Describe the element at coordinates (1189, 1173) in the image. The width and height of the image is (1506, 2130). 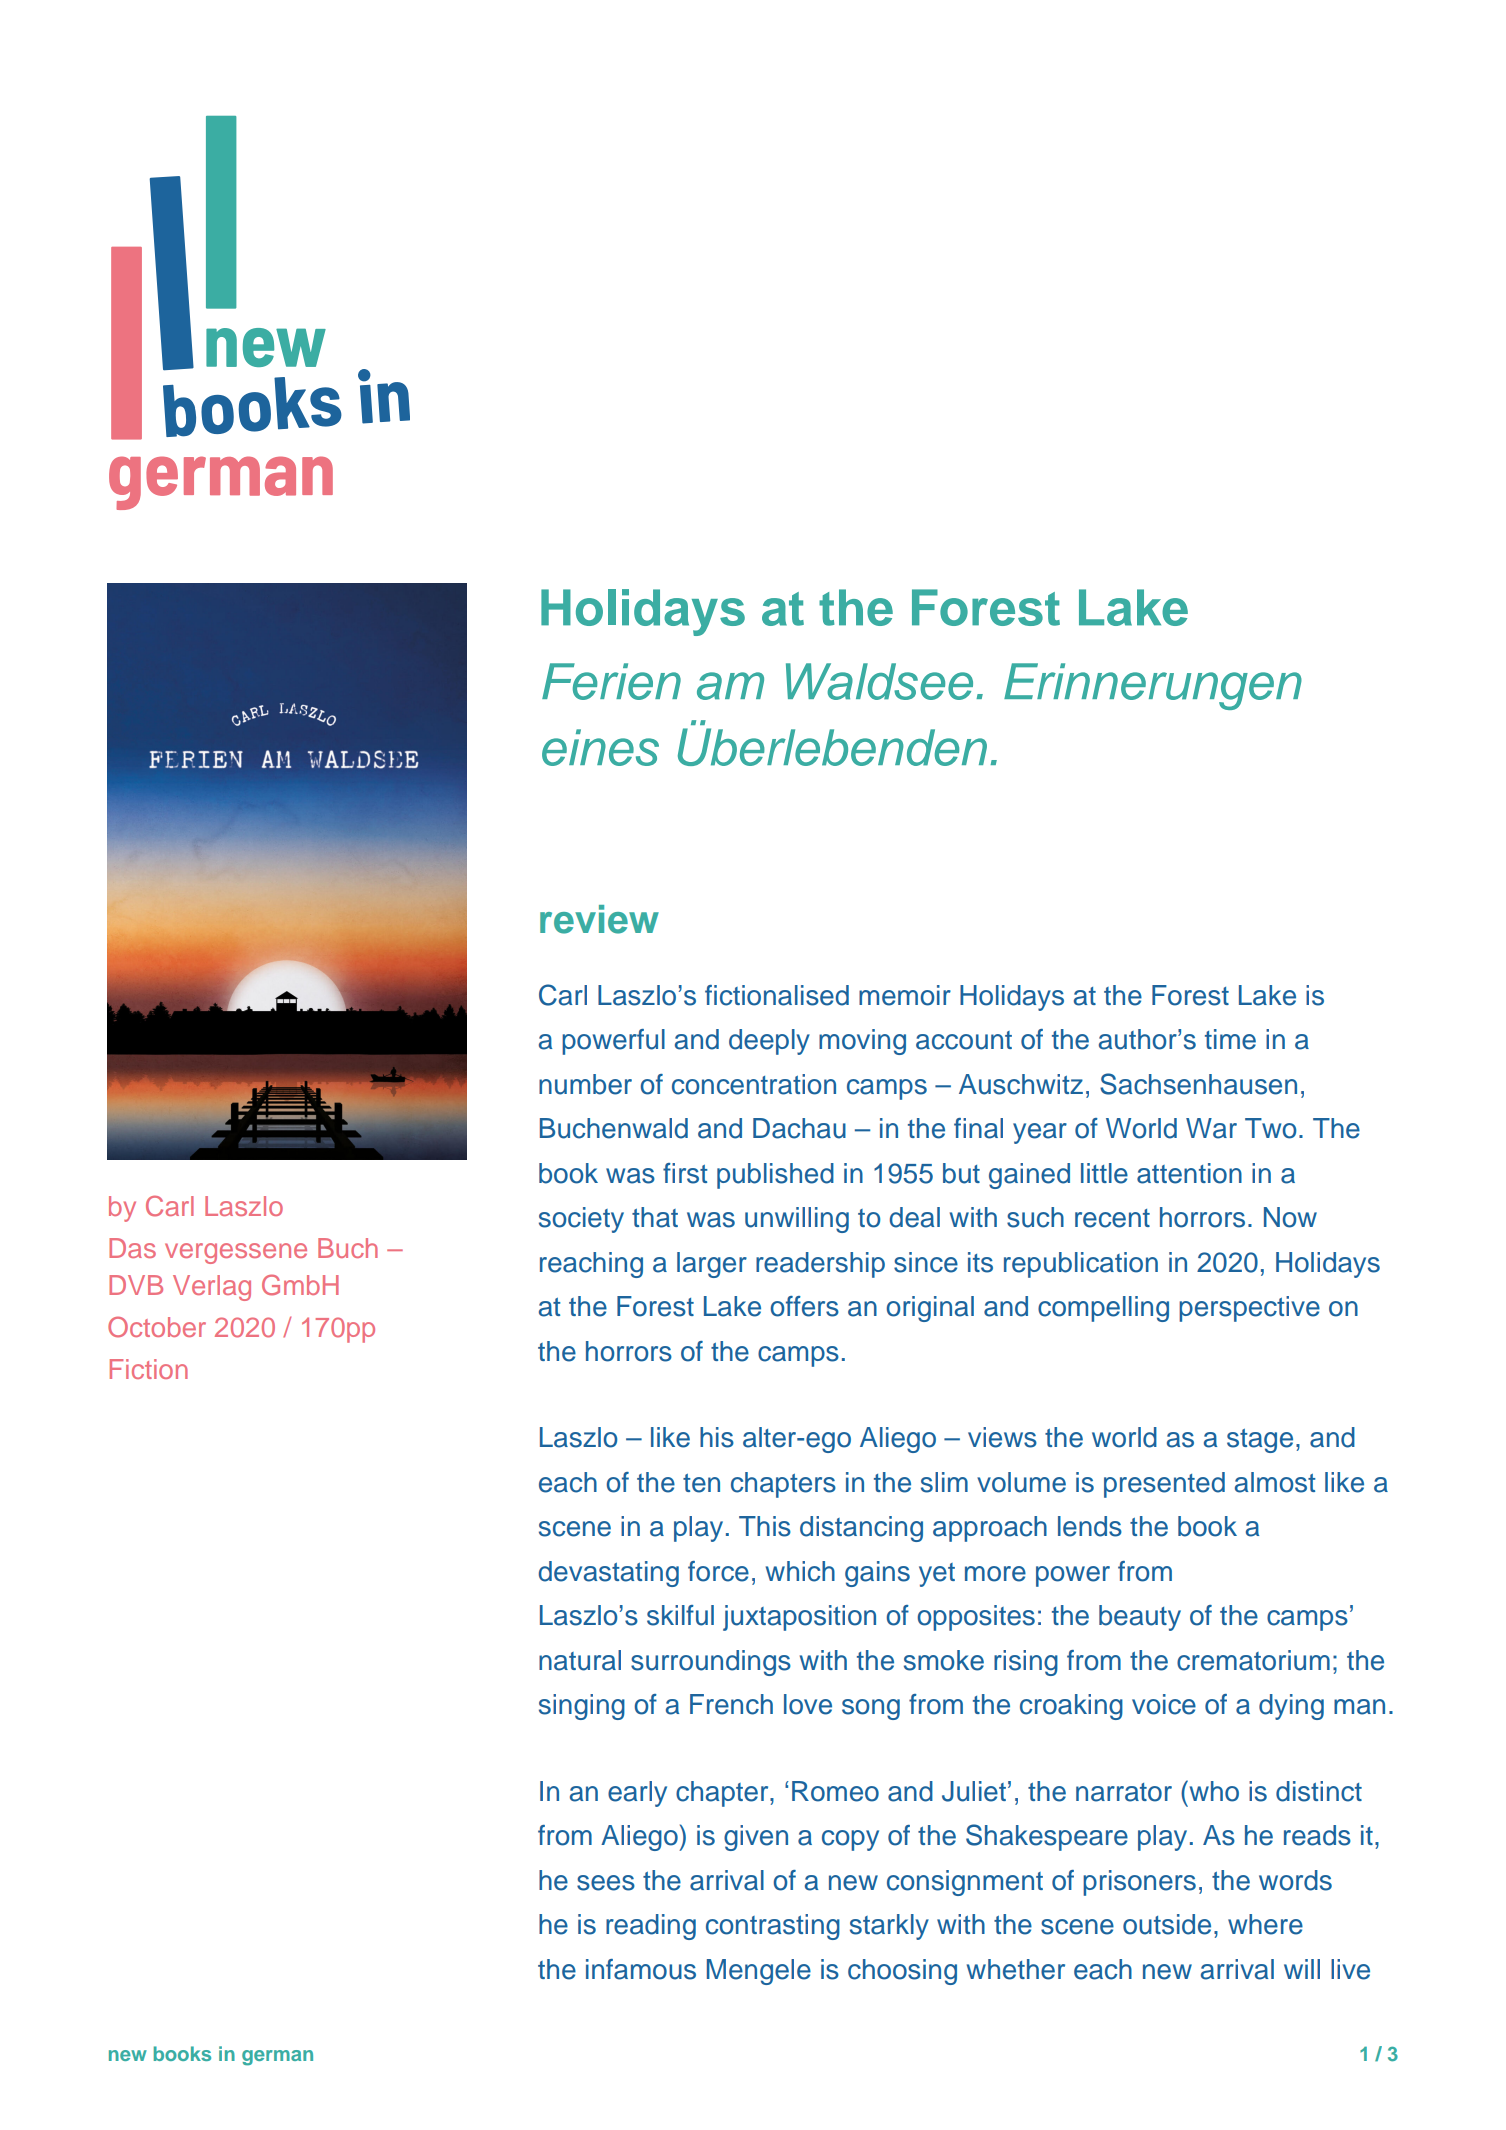
I see `attention` at that location.
